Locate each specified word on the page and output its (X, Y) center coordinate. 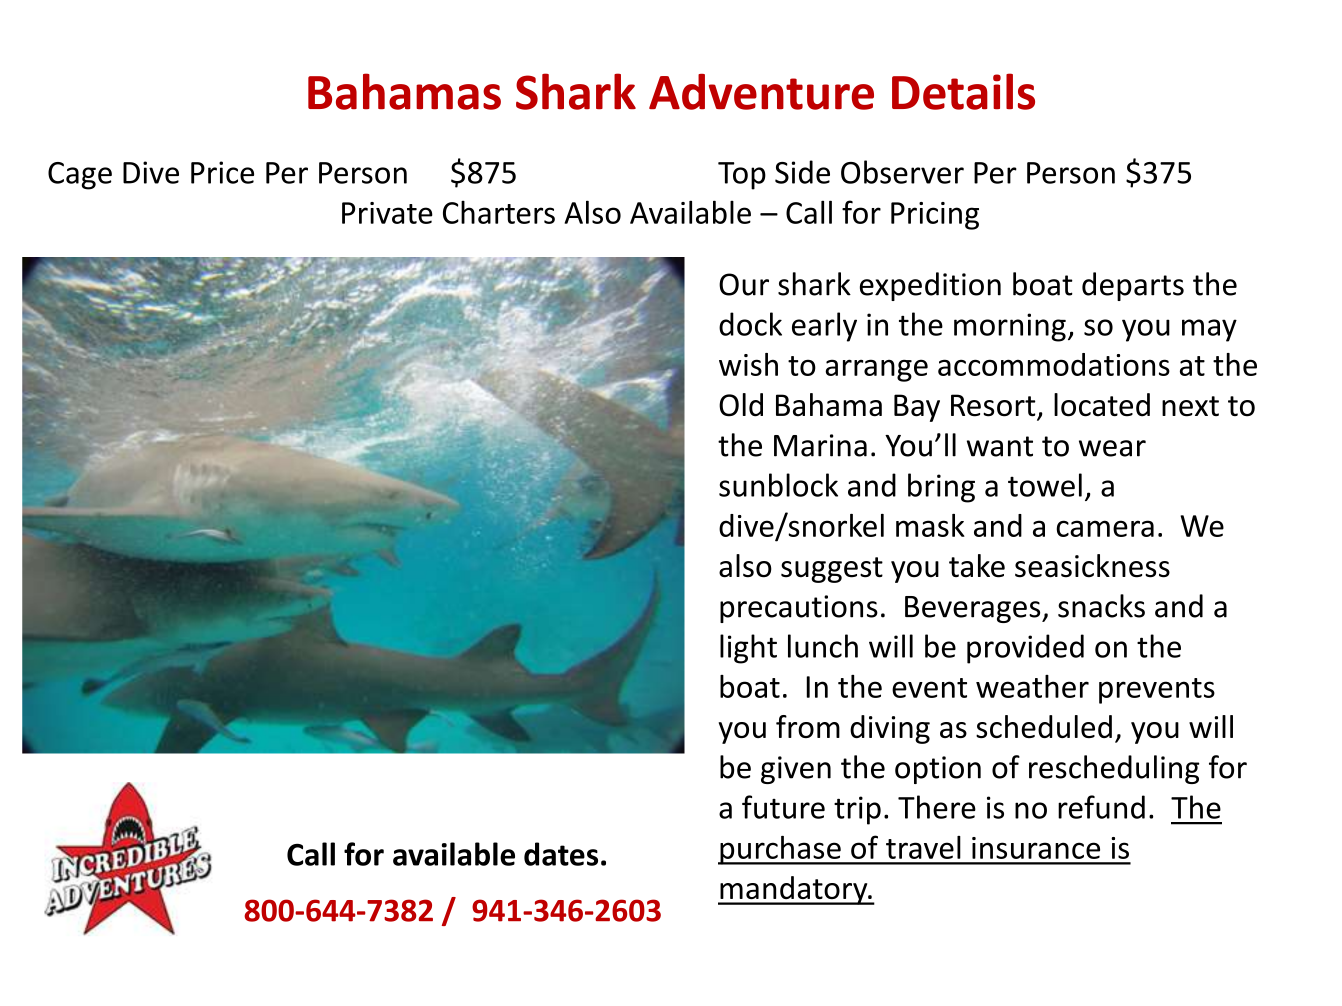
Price (222, 172)
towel (1045, 485)
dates (561, 854)
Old (741, 405)
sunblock (778, 485)
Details (963, 91)
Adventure (761, 92)
